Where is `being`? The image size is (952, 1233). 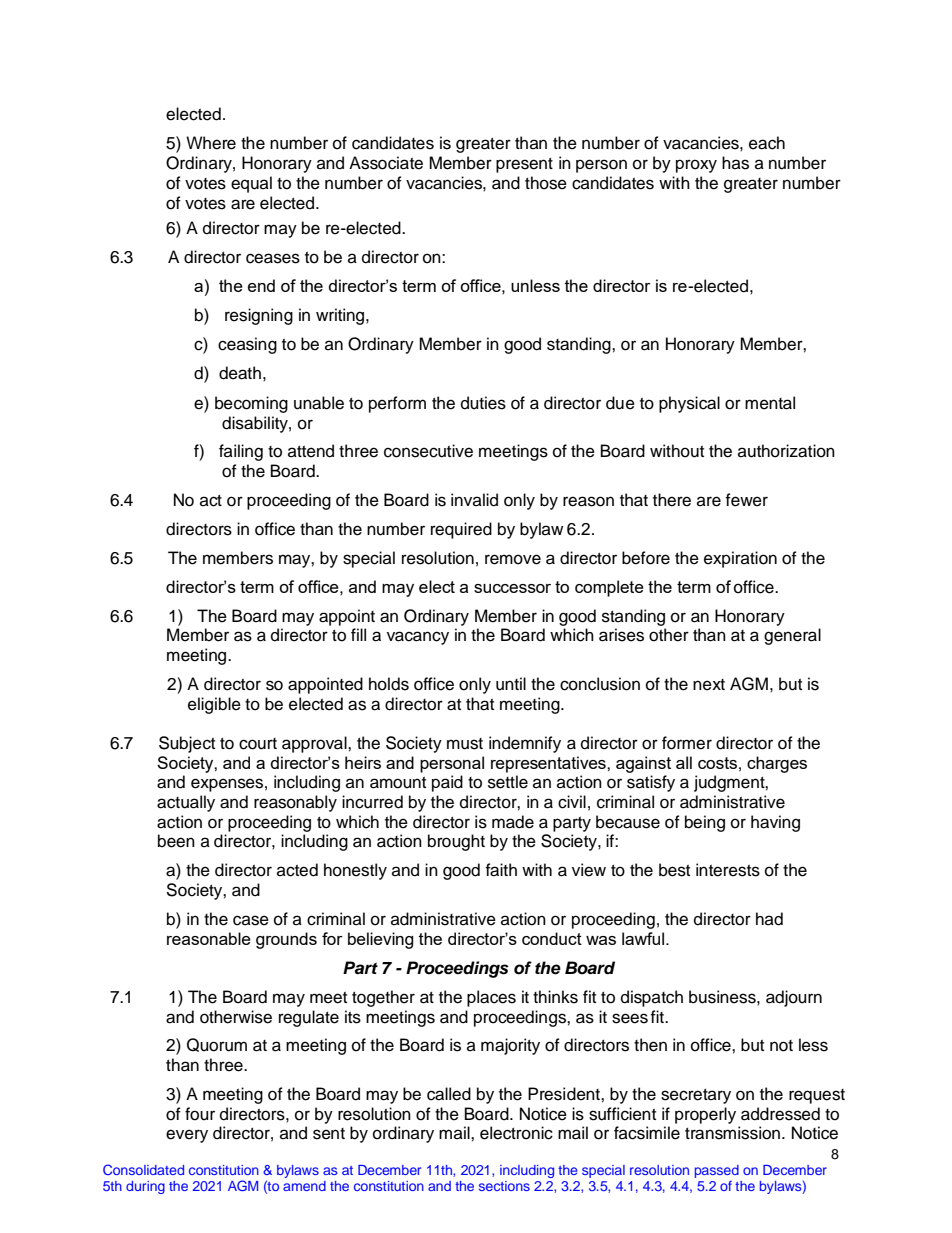 being is located at coordinates (705, 823).
